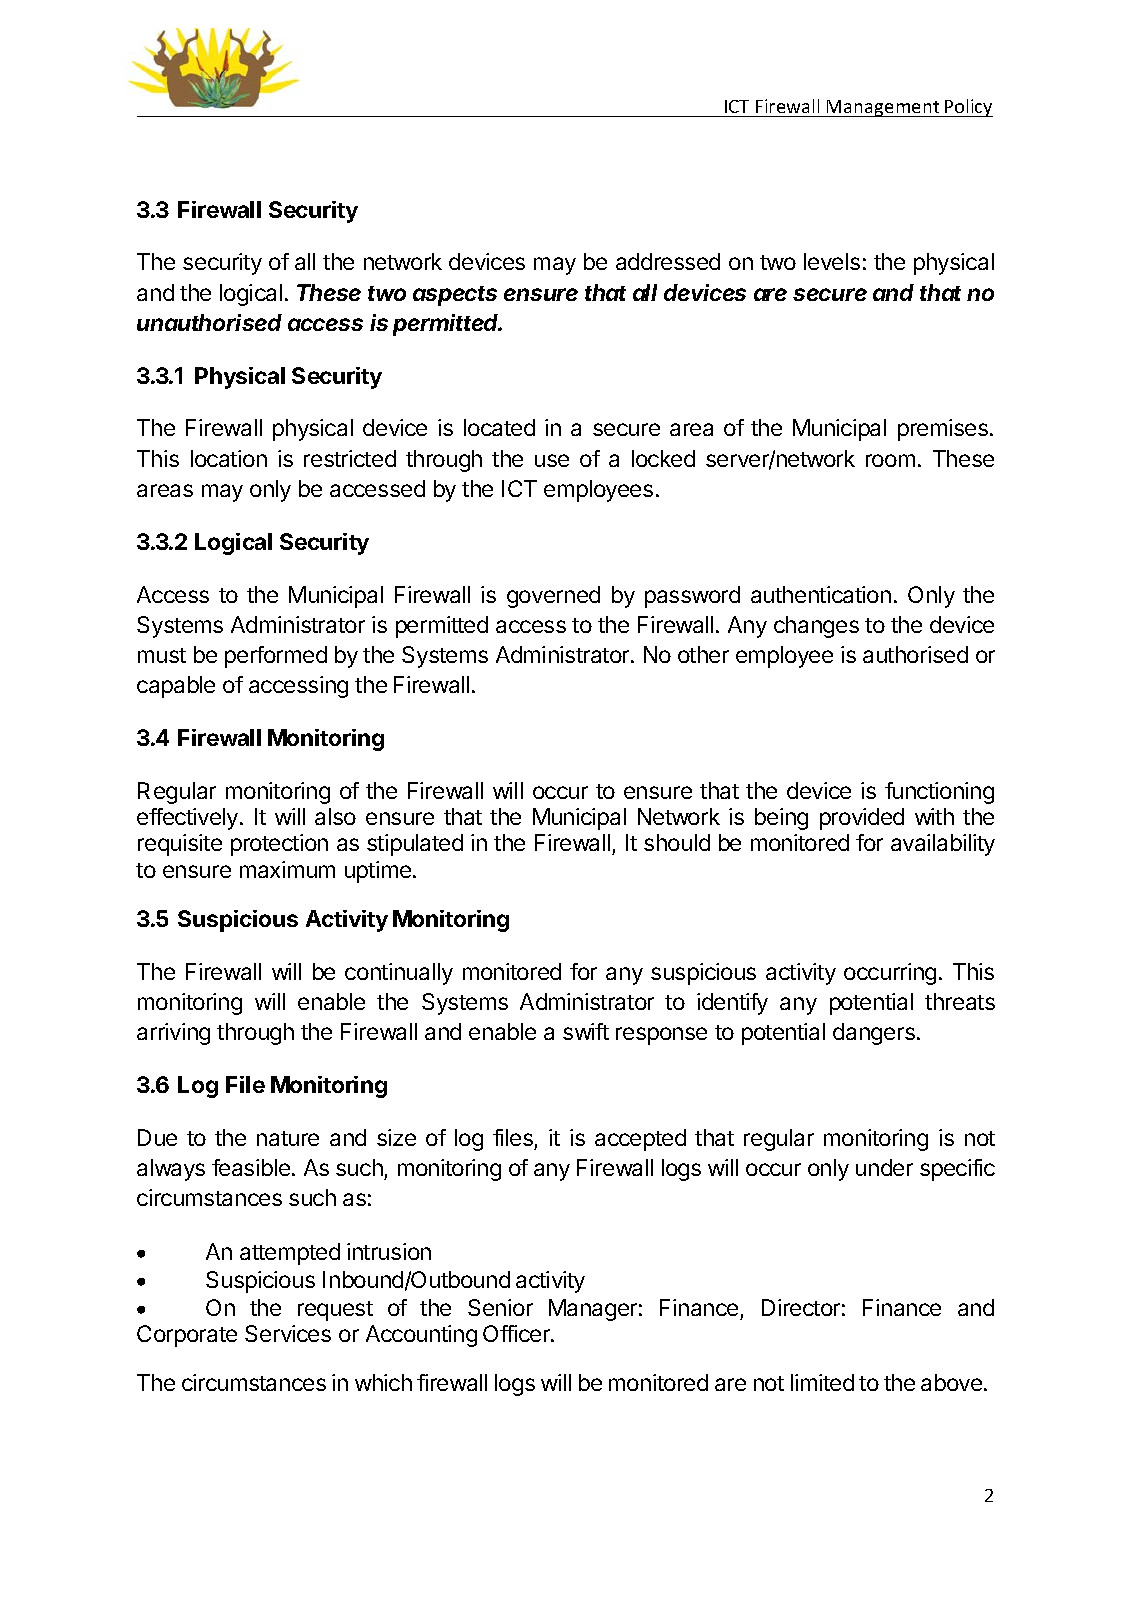 This screenshot has width=1132, height=1600. Describe the element at coordinates (939, 793) in the screenshot. I see `functioning` at that location.
